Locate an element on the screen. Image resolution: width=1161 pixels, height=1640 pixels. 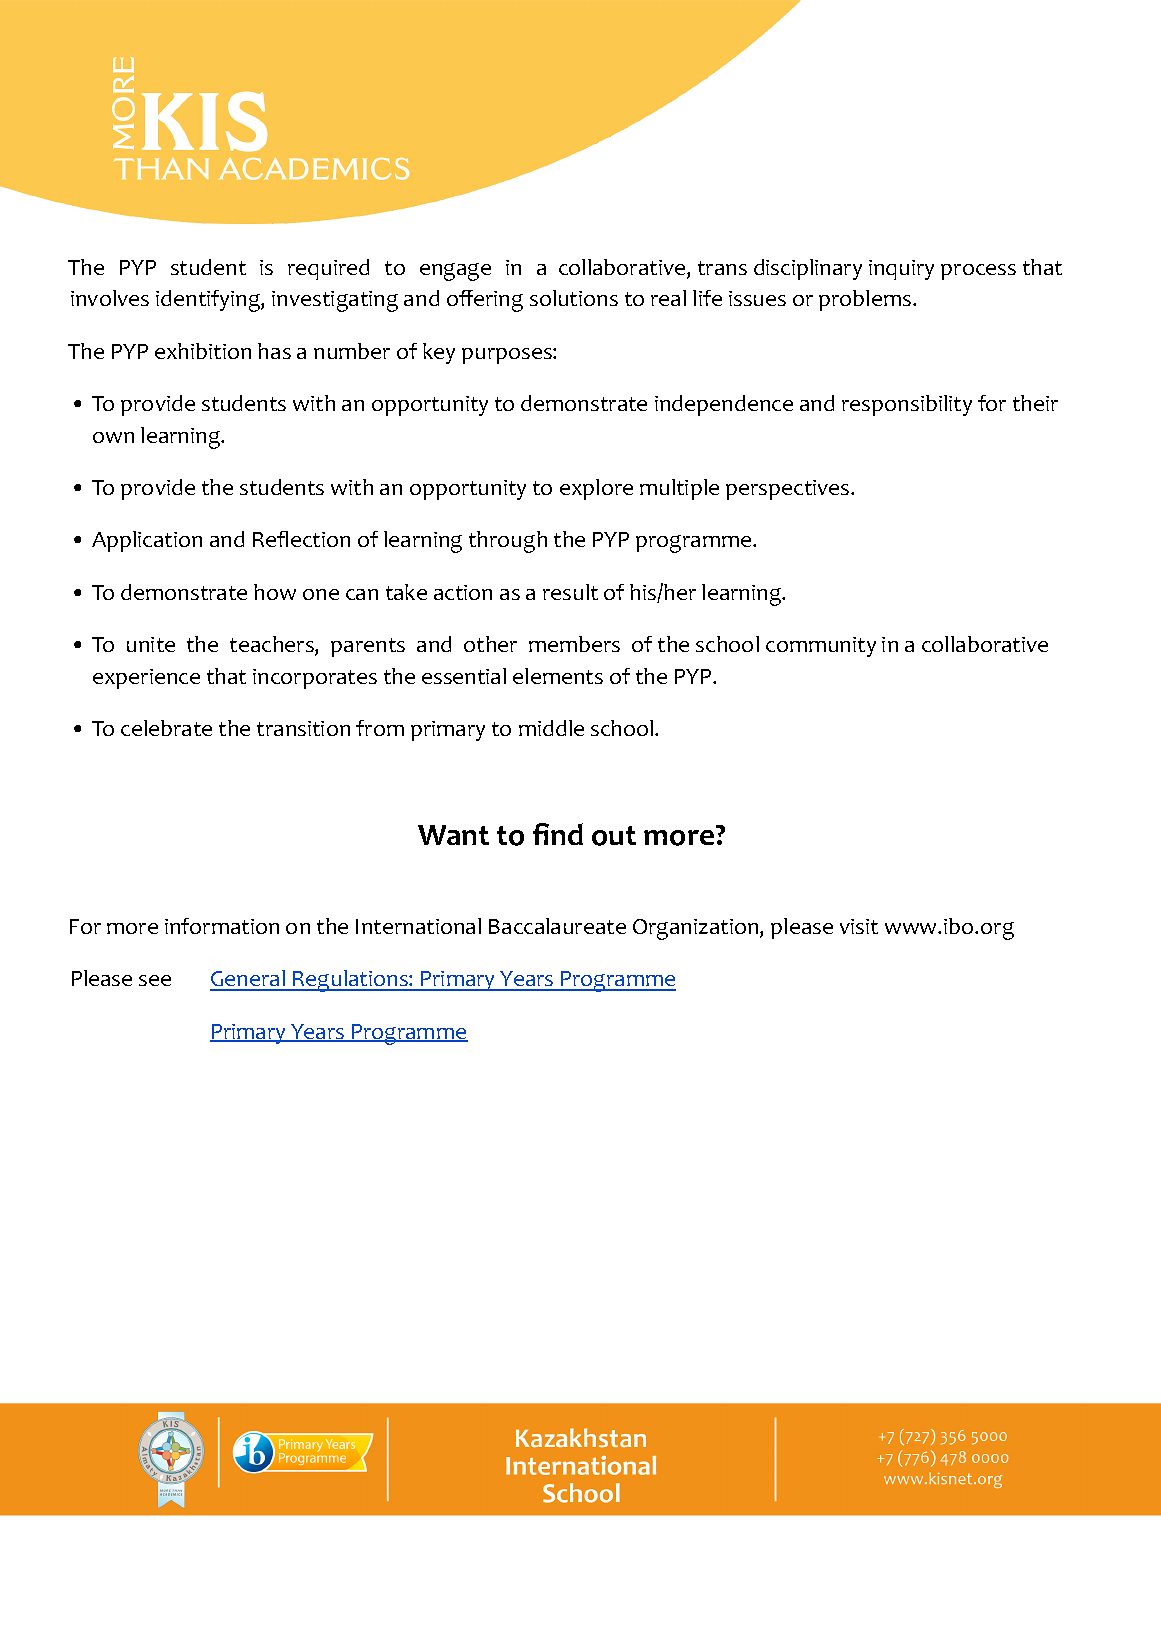
responsibility is located at coordinates (907, 405).
